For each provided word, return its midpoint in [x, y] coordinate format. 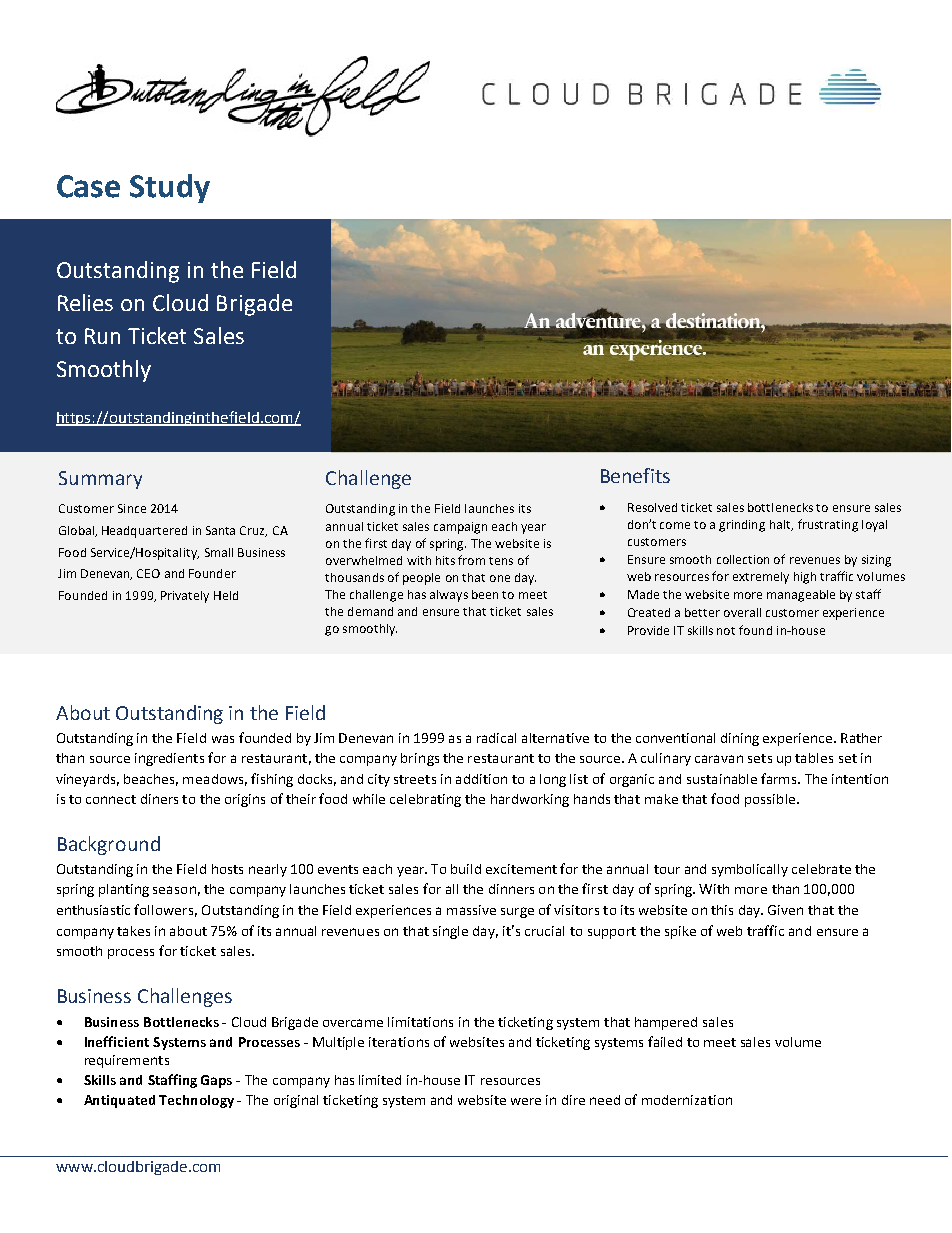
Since [132, 508]
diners [159, 799]
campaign [460, 528]
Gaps [216, 1081]
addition [481, 779]
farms [780, 778]
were [526, 1101]
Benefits [635, 475]
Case [88, 186]
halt [781, 525]
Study [170, 188]
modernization [687, 1100]
